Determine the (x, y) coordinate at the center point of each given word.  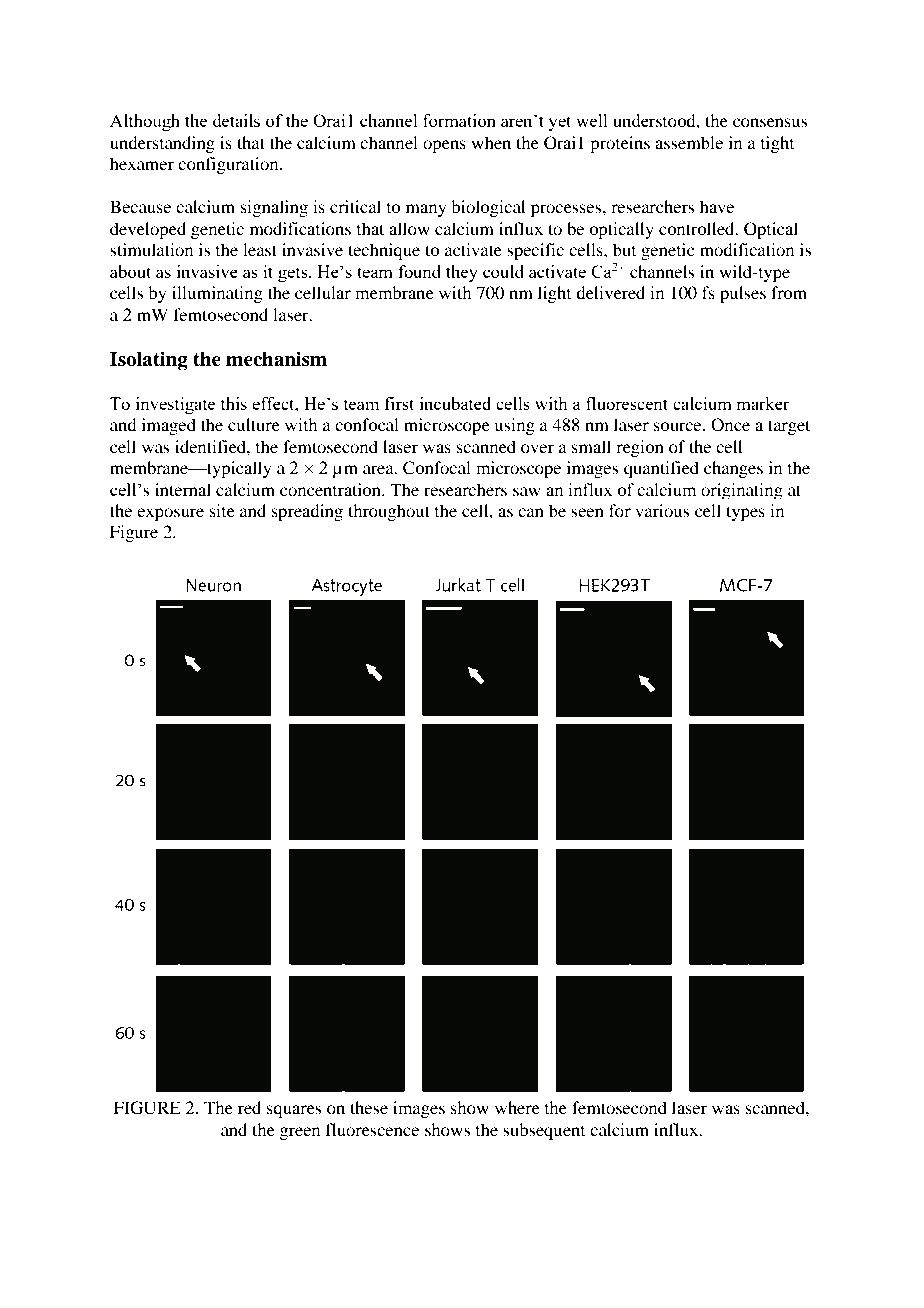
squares (294, 1111)
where (517, 1107)
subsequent (544, 1131)
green (299, 1133)
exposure (170, 514)
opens (444, 146)
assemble (689, 142)
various (662, 510)
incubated (455, 403)
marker (763, 403)
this (234, 403)
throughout (389, 512)
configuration (229, 165)
